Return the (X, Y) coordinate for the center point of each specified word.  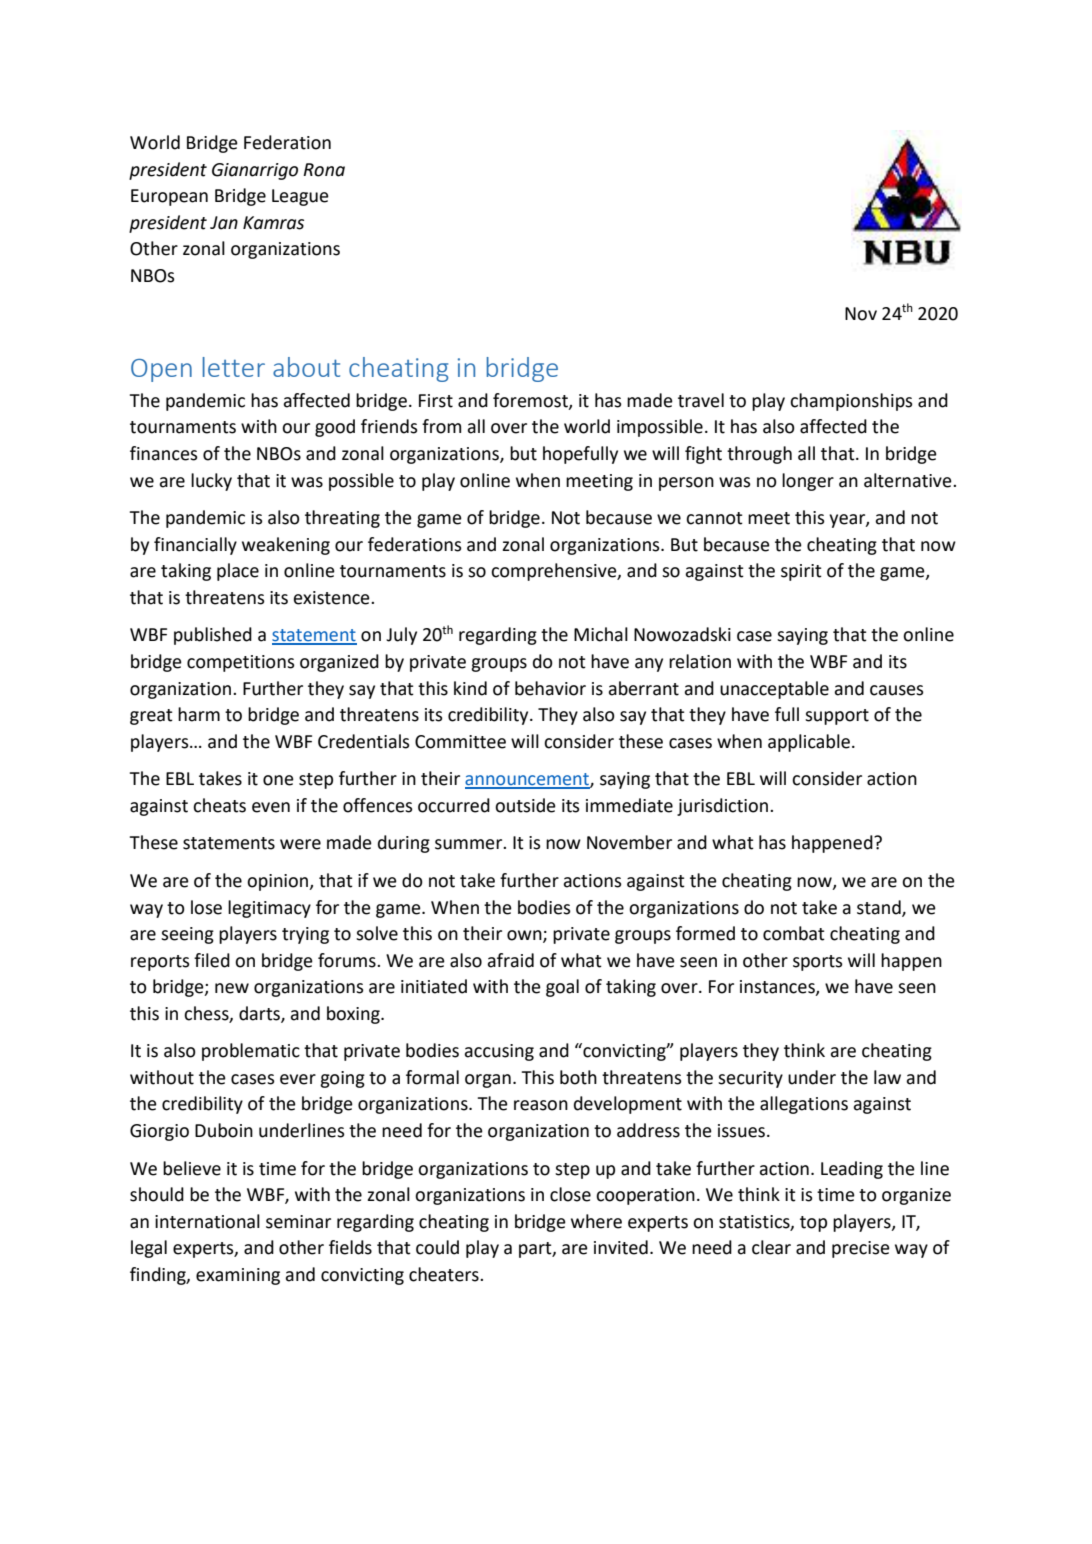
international (207, 1221)
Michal (601, 634)
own (525, 936)
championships (851, 402)
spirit (801, 572)
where (596, 1221)
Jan (224, 223)
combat (794, 933)
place (238, 572)
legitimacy (269, 909)
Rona (324, 170)
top (813, 1224)
